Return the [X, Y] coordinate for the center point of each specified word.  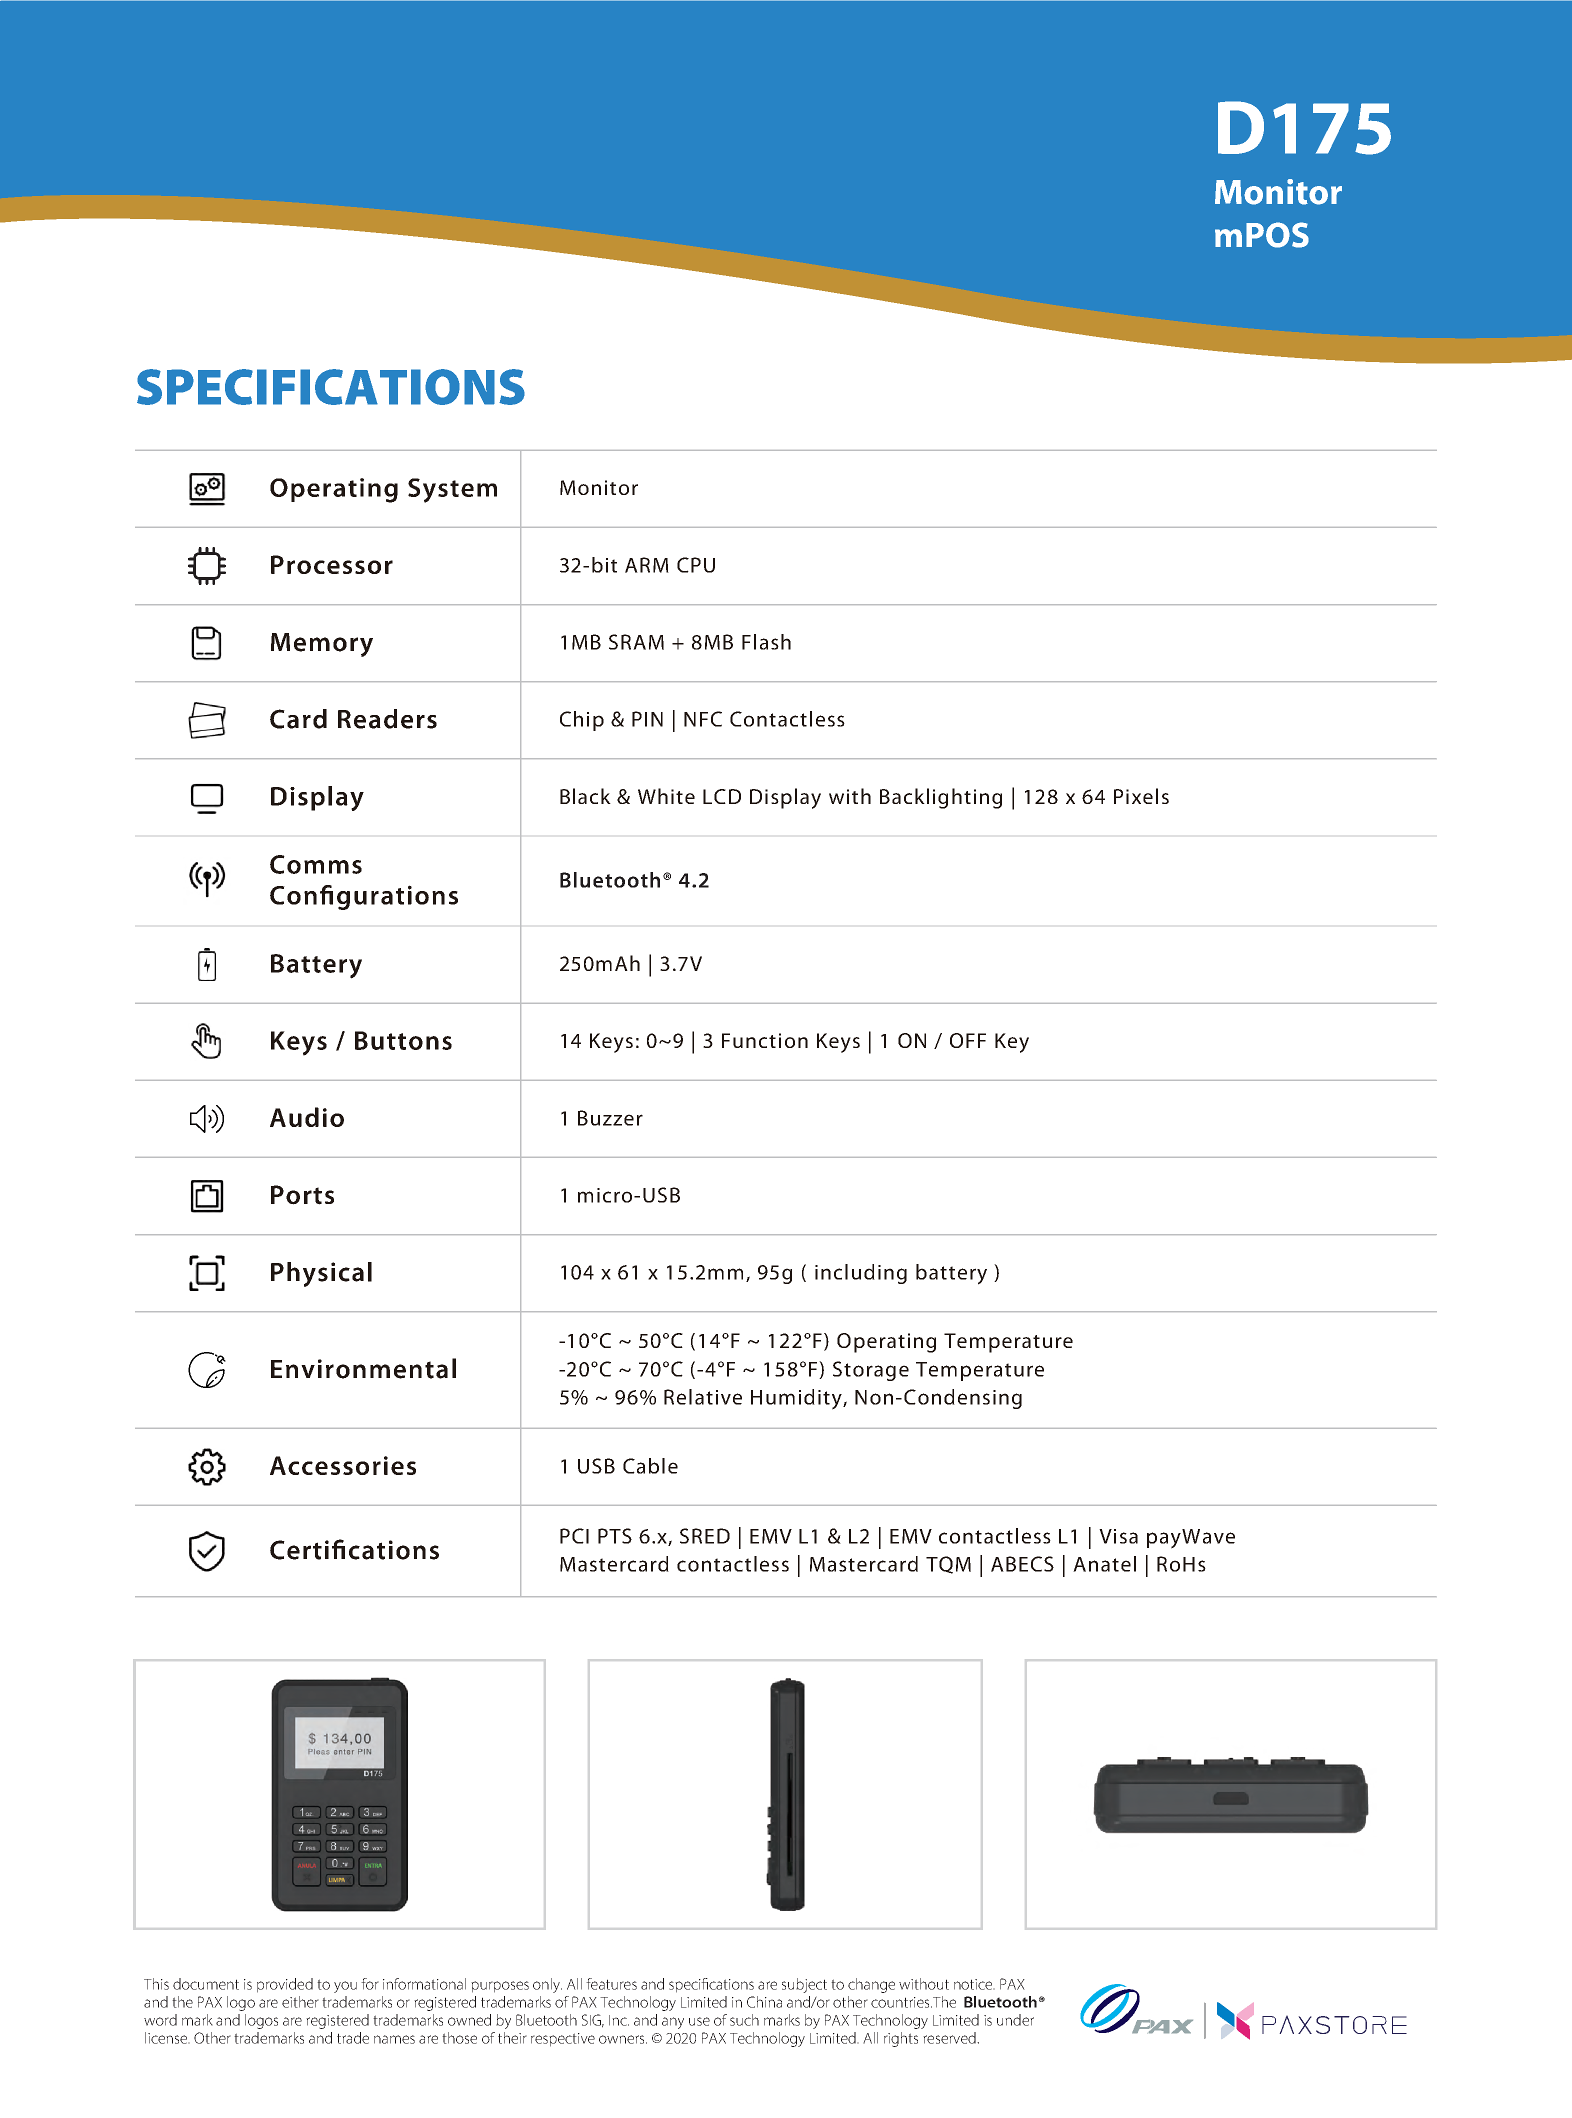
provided [285, 1985]
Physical [321, 1274]
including [861, 1274]
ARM [647, 565]
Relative [703, 1397]
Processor [332, 564]
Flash [766, 642]
